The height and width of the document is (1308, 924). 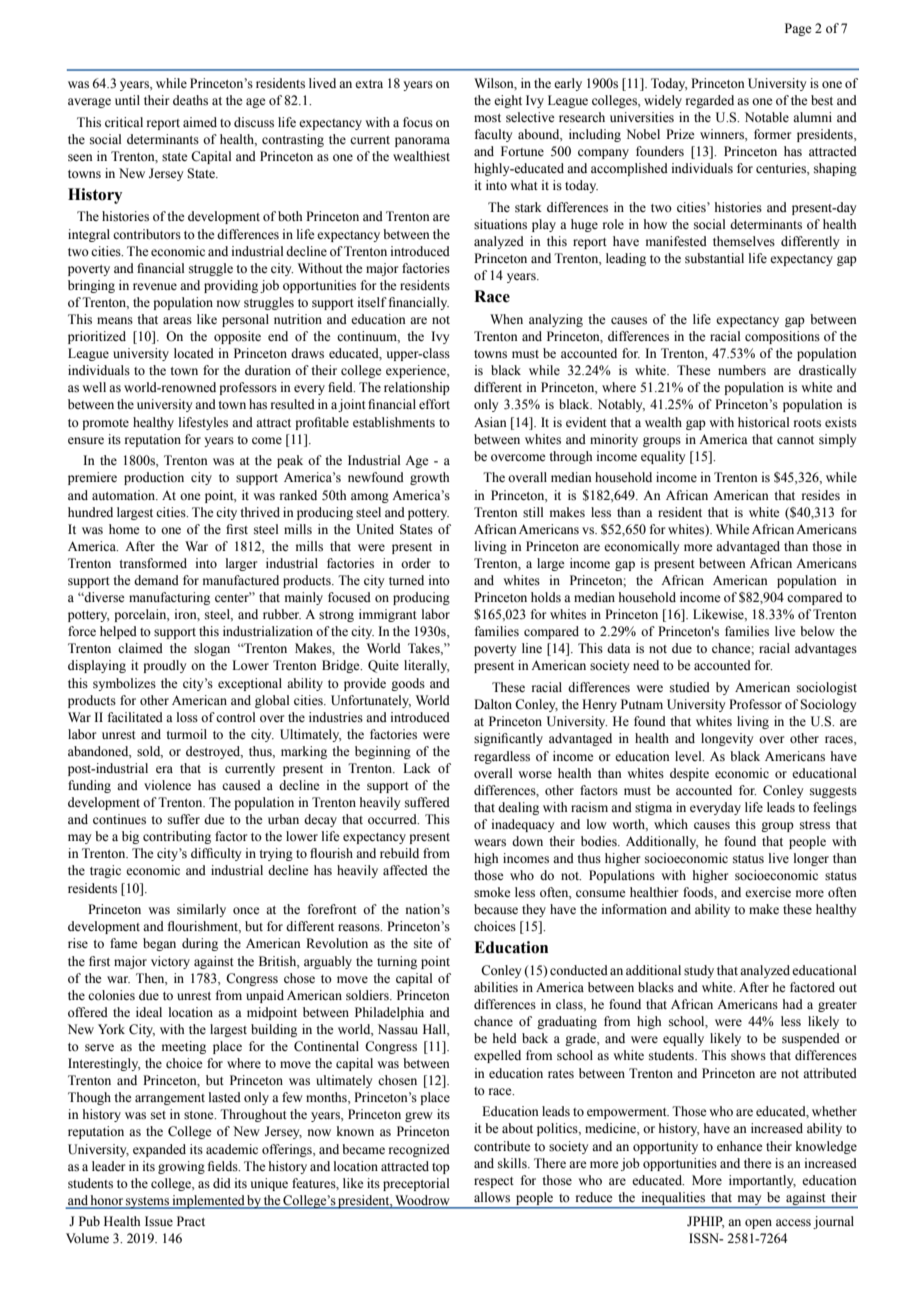 I want to click on regarded, so click(x=710, y=101).
